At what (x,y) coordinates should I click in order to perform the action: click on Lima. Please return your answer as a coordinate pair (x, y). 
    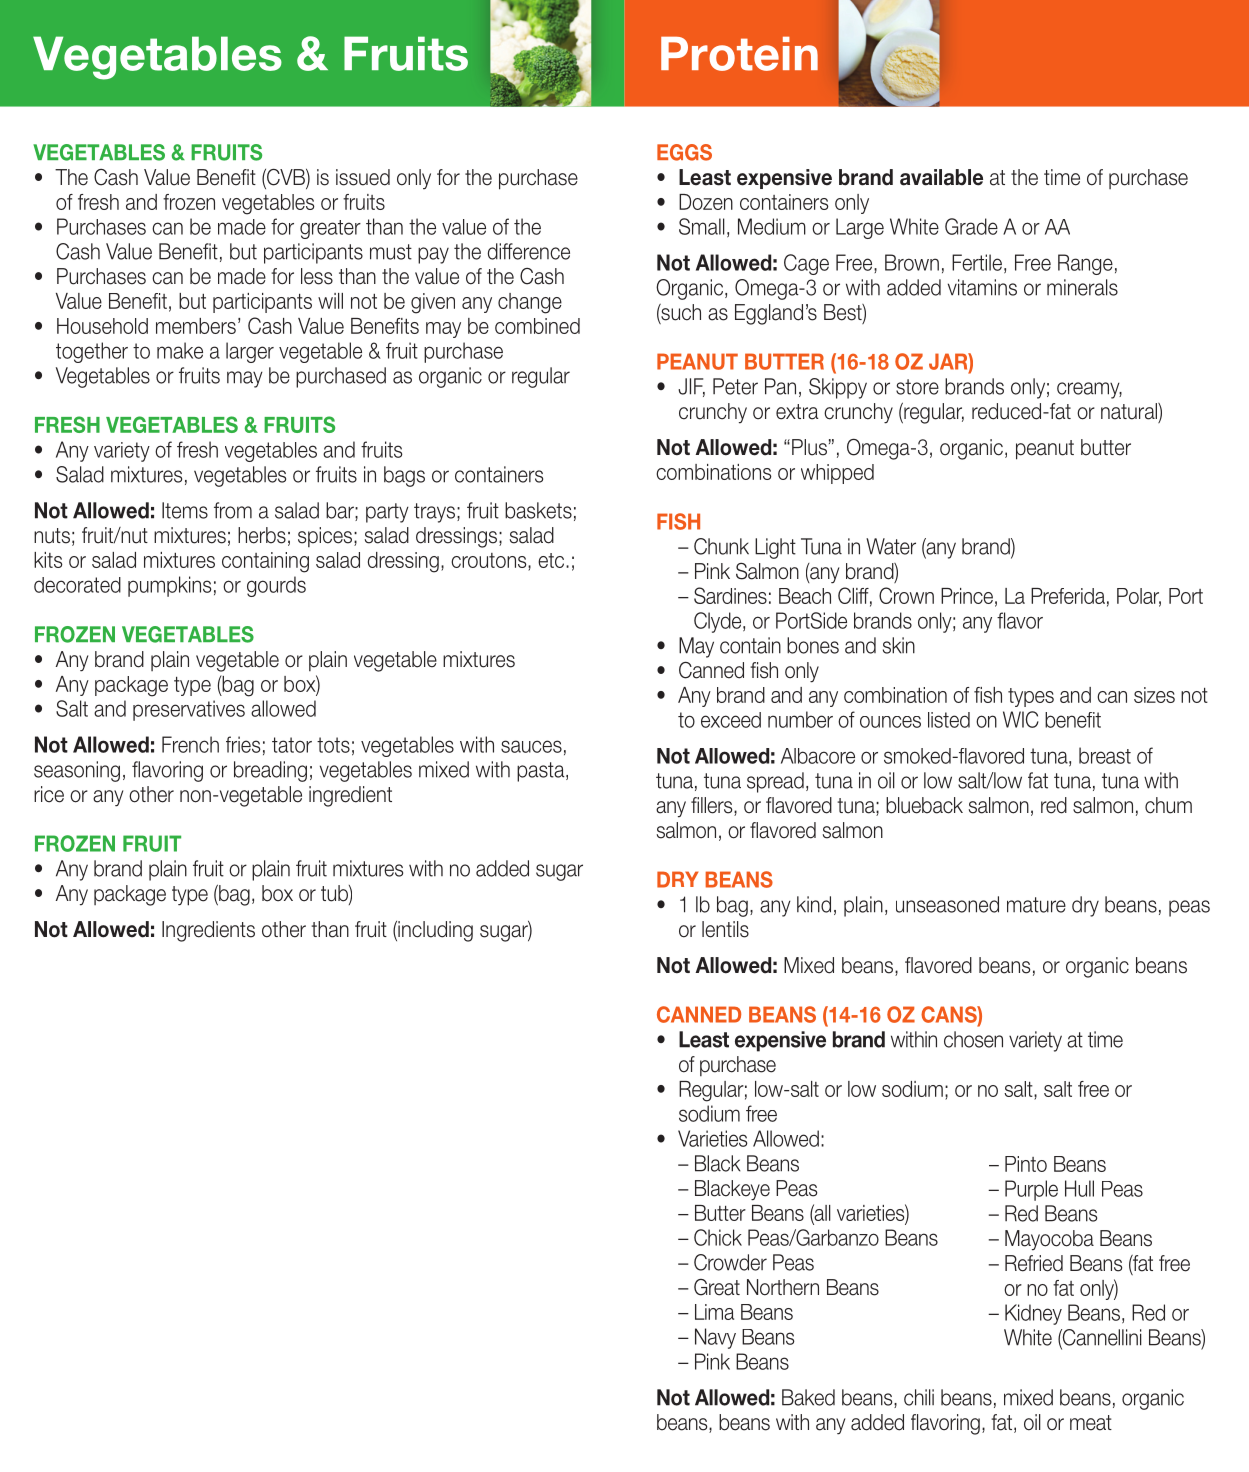
    Looking at the image, I should click on (714, 1312).
